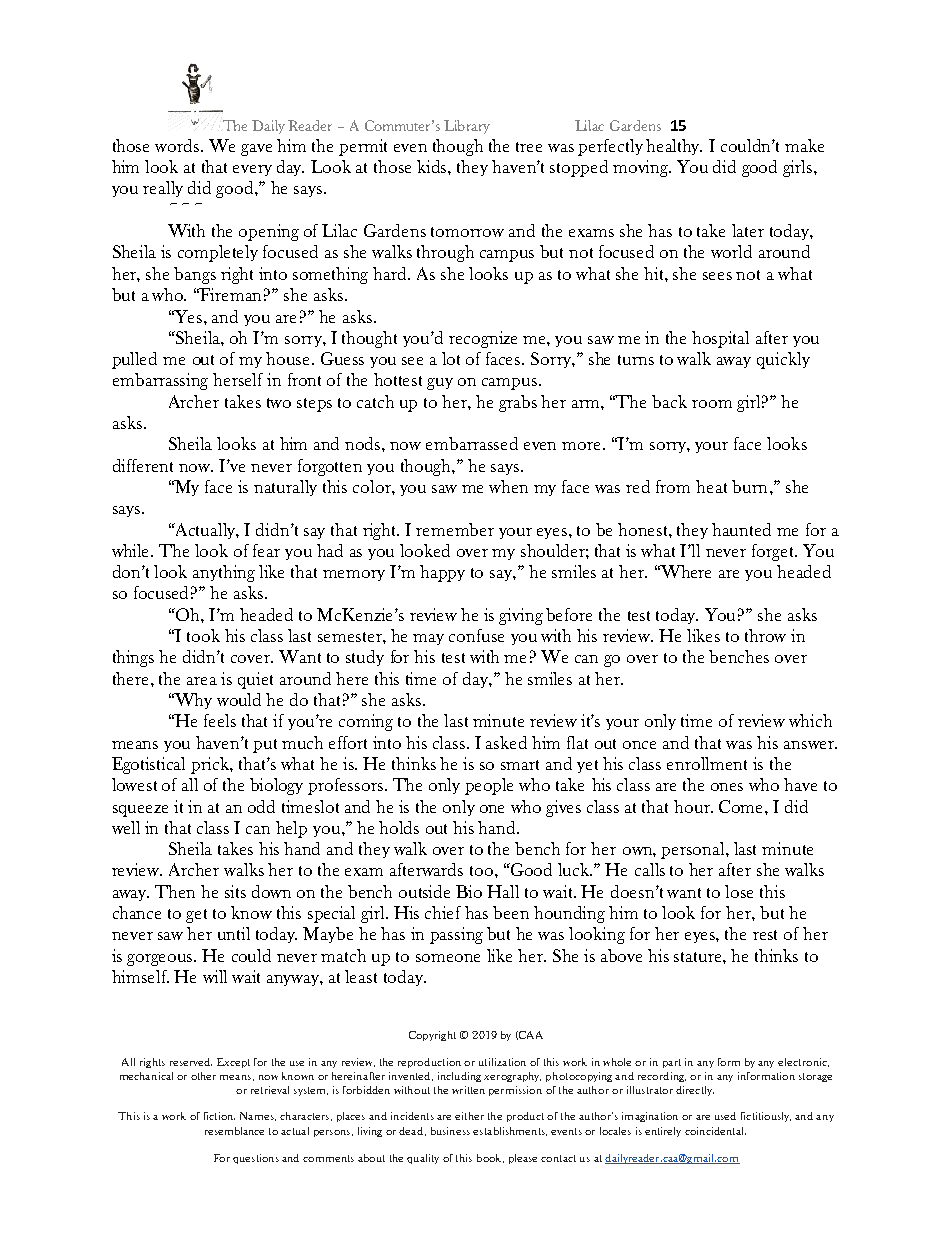 Image resolution: width=952 pixels, height=1233 pixels. Describe the element at coordinates (235, 891) in the screenshot. I see `sits` at that location.
